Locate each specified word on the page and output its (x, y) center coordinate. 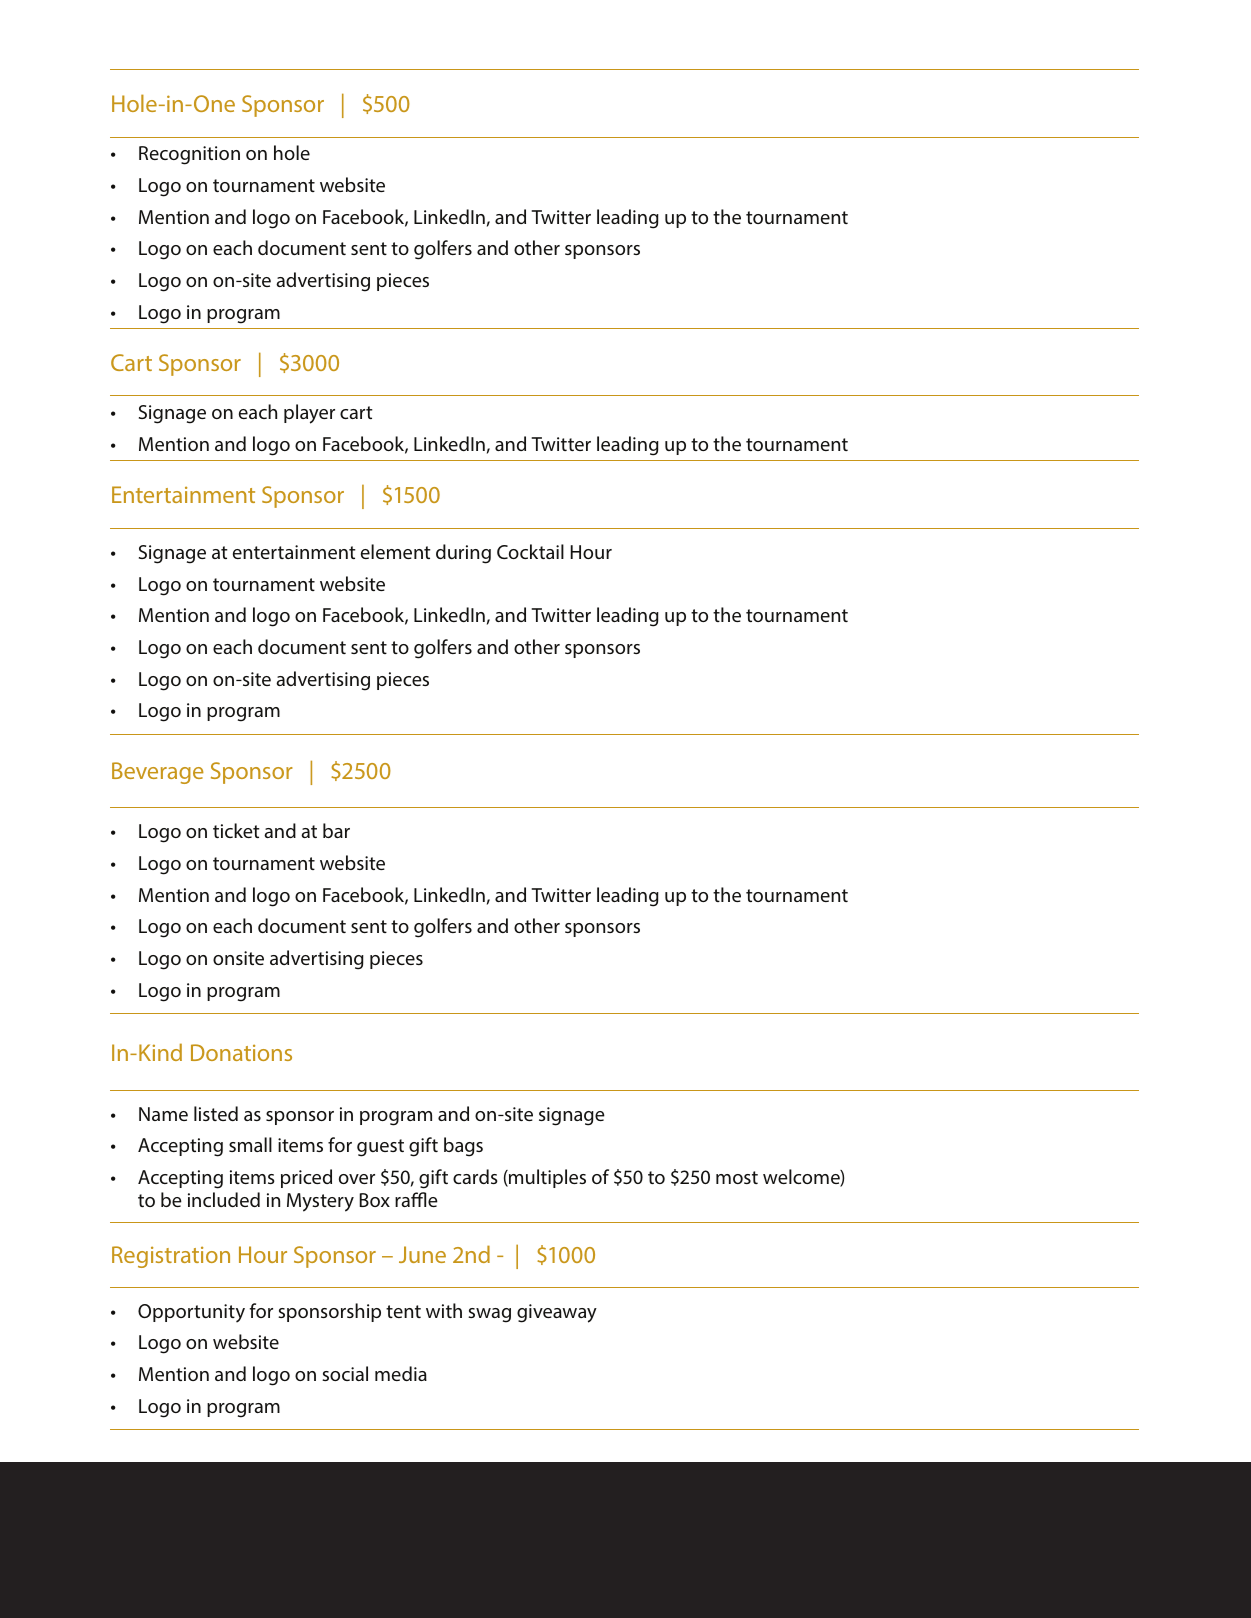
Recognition (189, 155)
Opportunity (191, 1313)
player (309, 414)
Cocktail (530, 551)
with (444, 1310)
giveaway (557, 1313)
